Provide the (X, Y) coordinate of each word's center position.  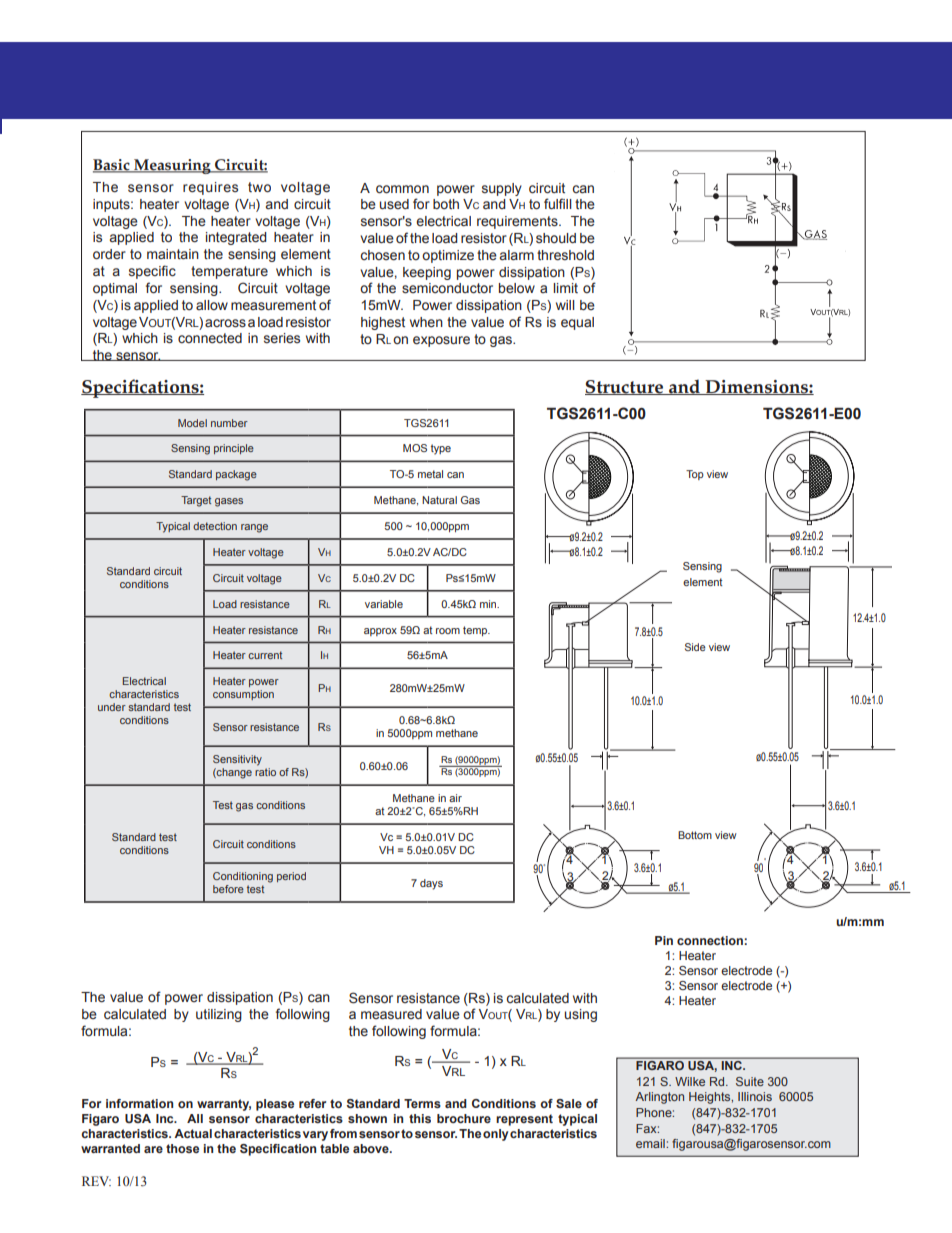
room (448, 631)
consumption (243, 695)
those (182, 1148)
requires (210, 188)
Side (695, 647)
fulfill (558, 203)
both (446, 204)
